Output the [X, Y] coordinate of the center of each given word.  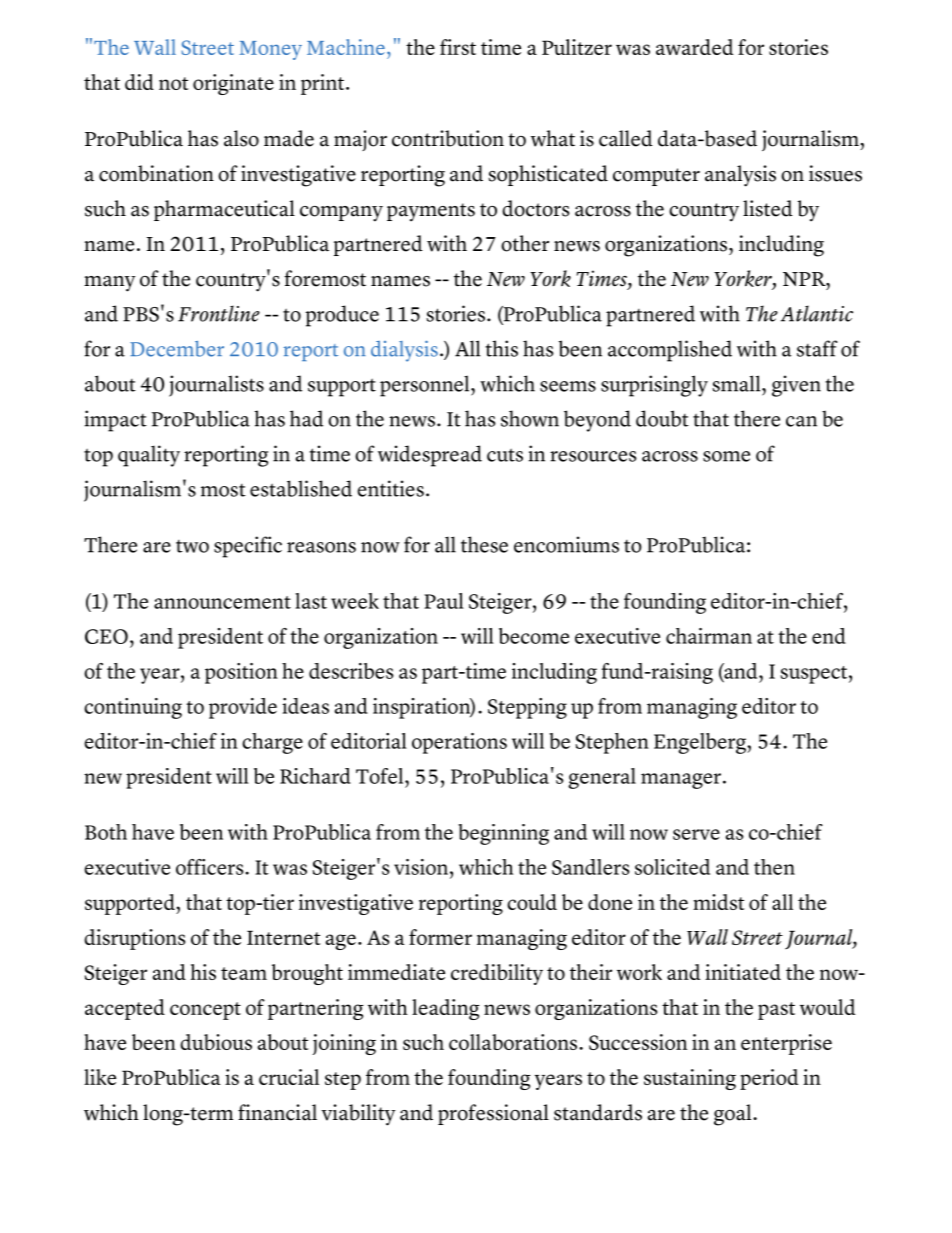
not [173, 83]
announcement [222, 602]
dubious [216, 1042]
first [458, 47]
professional [493, 1114]
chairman [709, 636]
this [502, 348]
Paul [444, 601]
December [177, 349]
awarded [694, 47]
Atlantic [817, 313]
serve [696, 834]
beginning [503, 834]
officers [211, 867]
